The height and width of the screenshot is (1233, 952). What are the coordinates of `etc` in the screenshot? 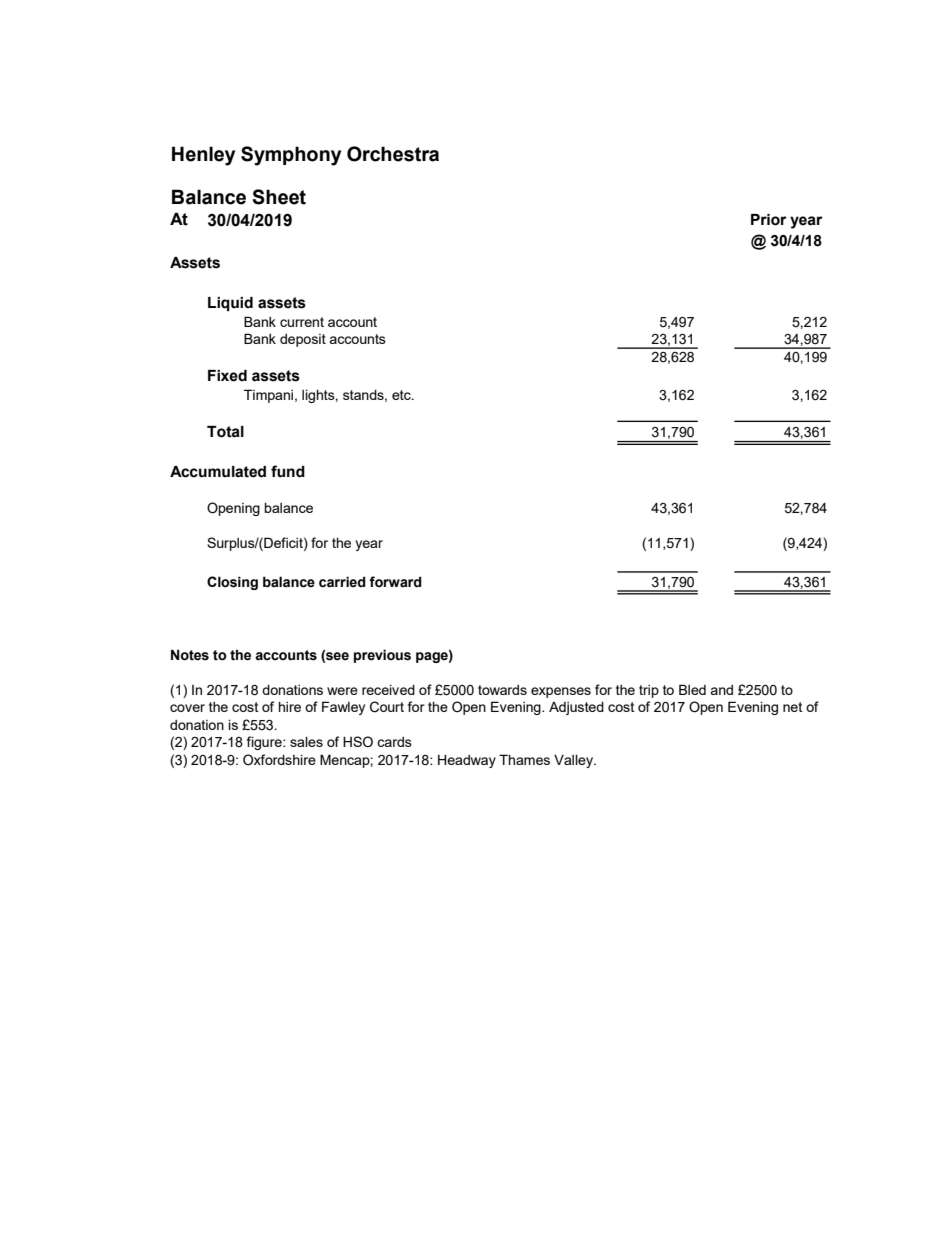 It's located at (402, 395).
